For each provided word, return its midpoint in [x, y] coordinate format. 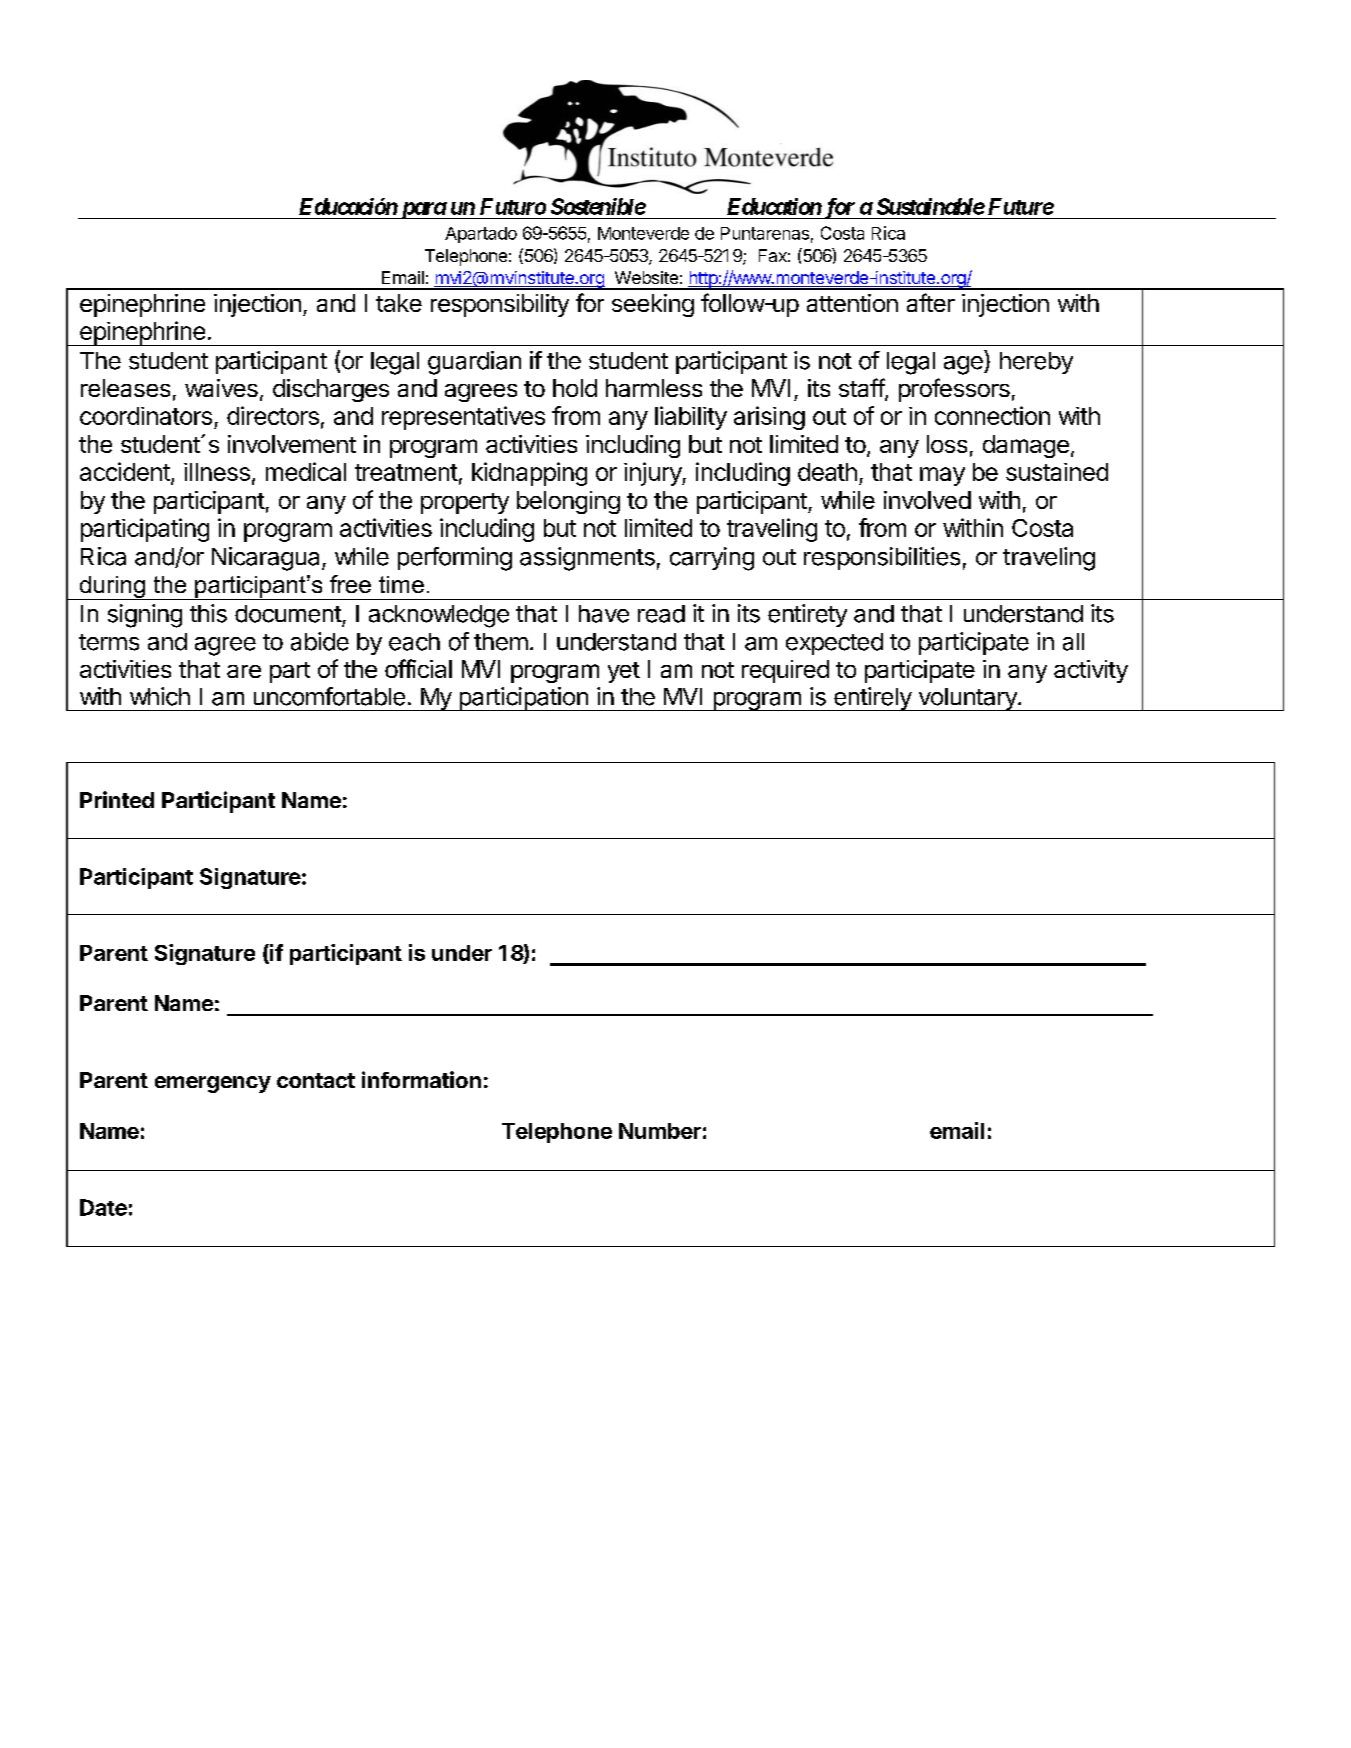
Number [660, 1131]
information [421, 1079]
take [399, 303]
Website [646, 277]
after [931, 302]
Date [103, 1207]
